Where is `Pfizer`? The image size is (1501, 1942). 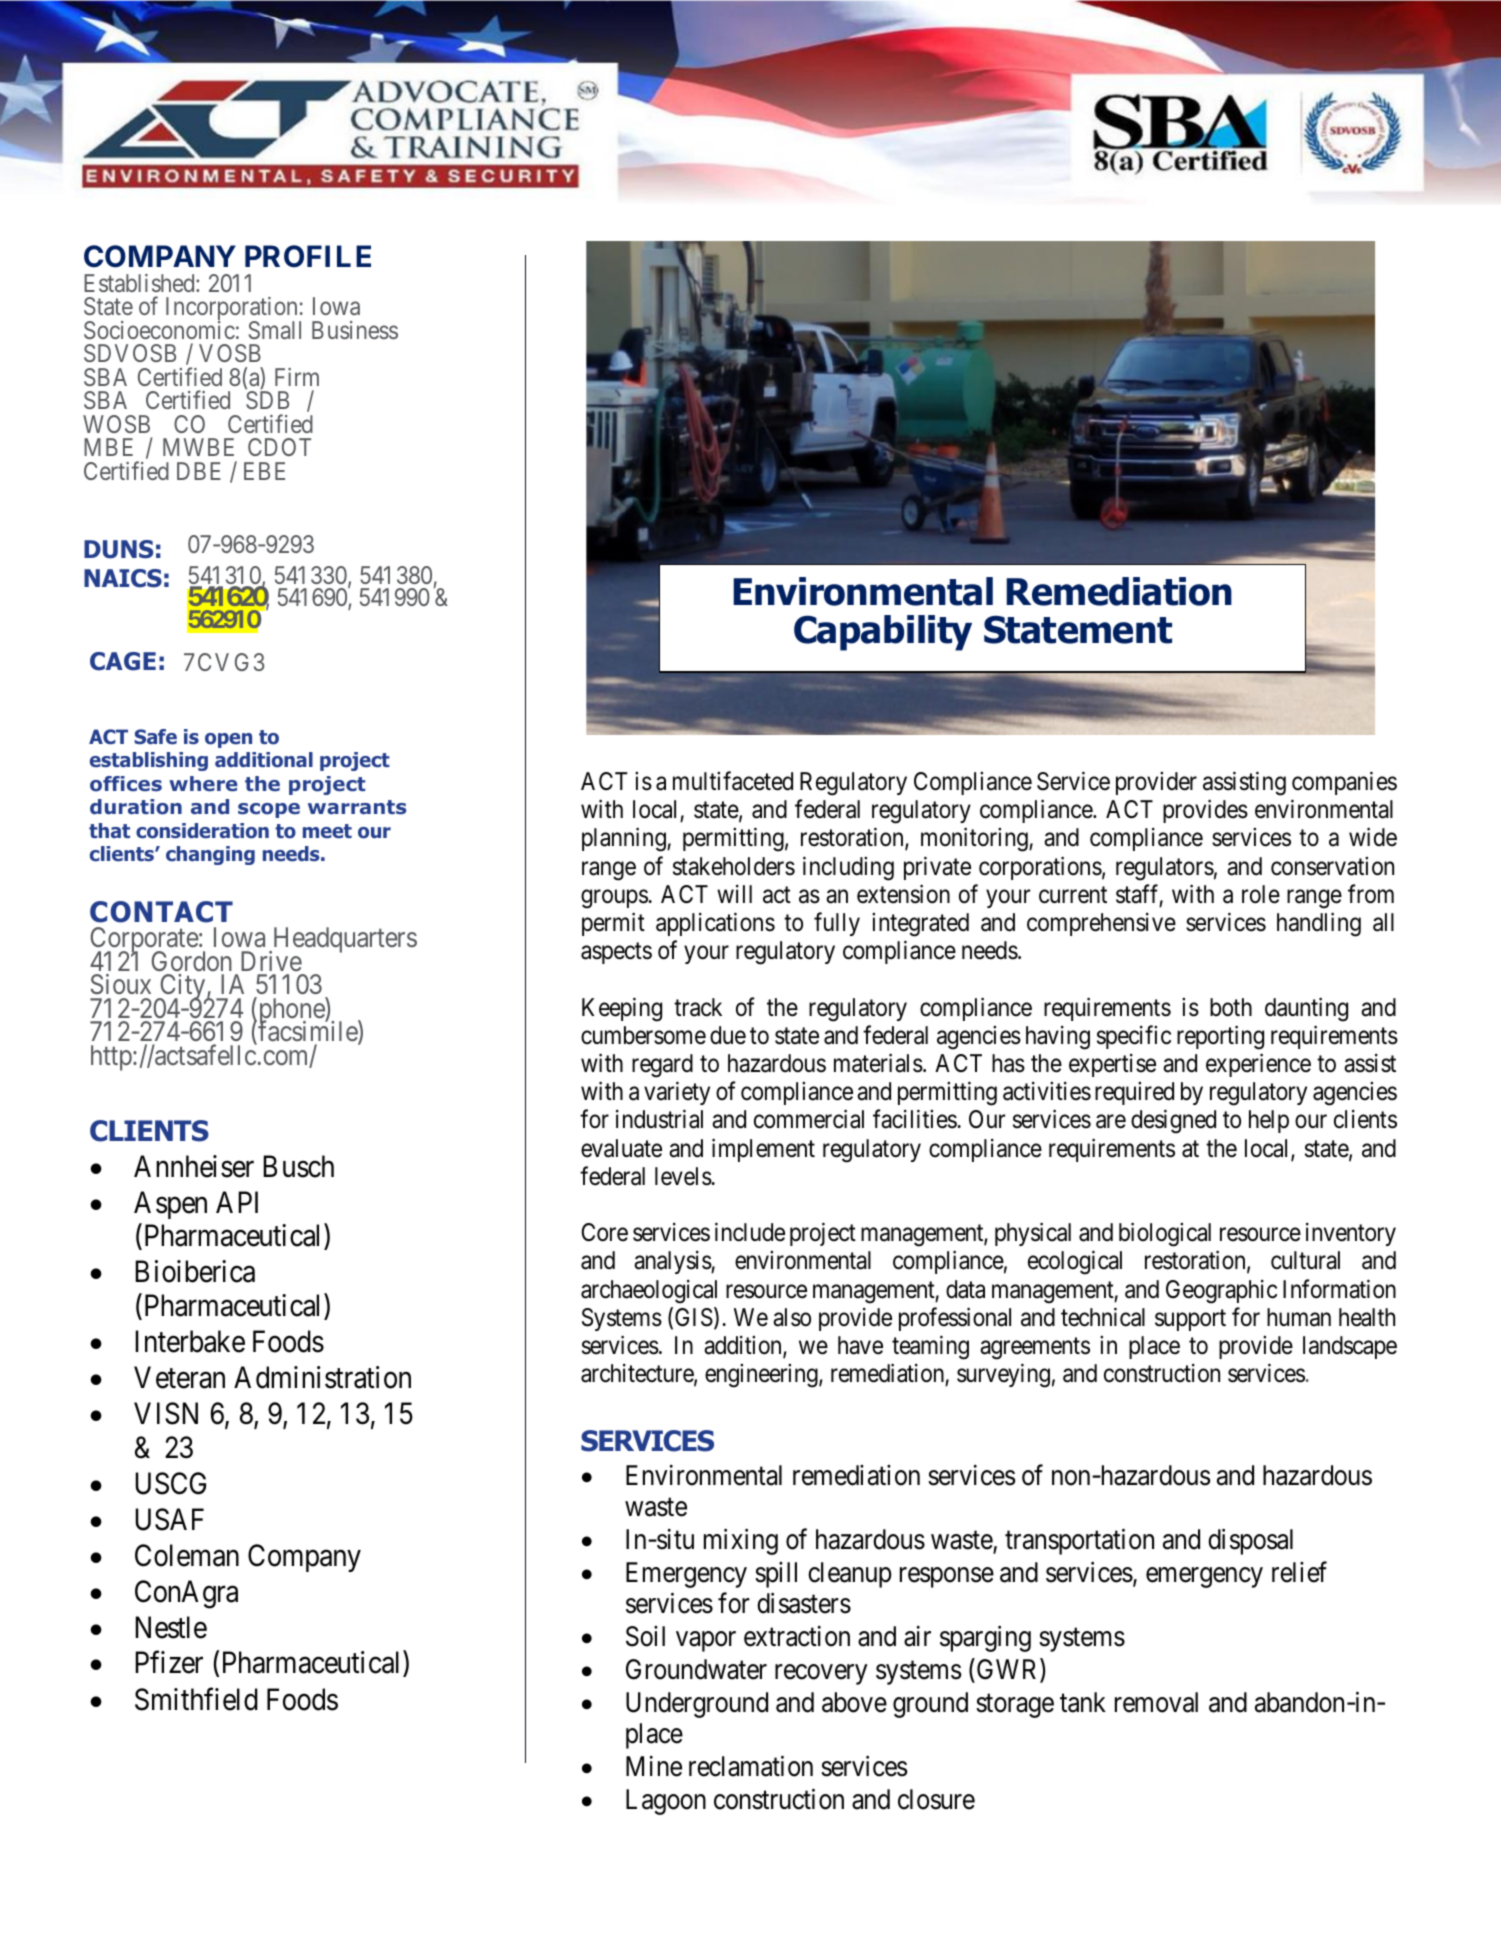 Pfizer is located at coordinates (169, 1662).
